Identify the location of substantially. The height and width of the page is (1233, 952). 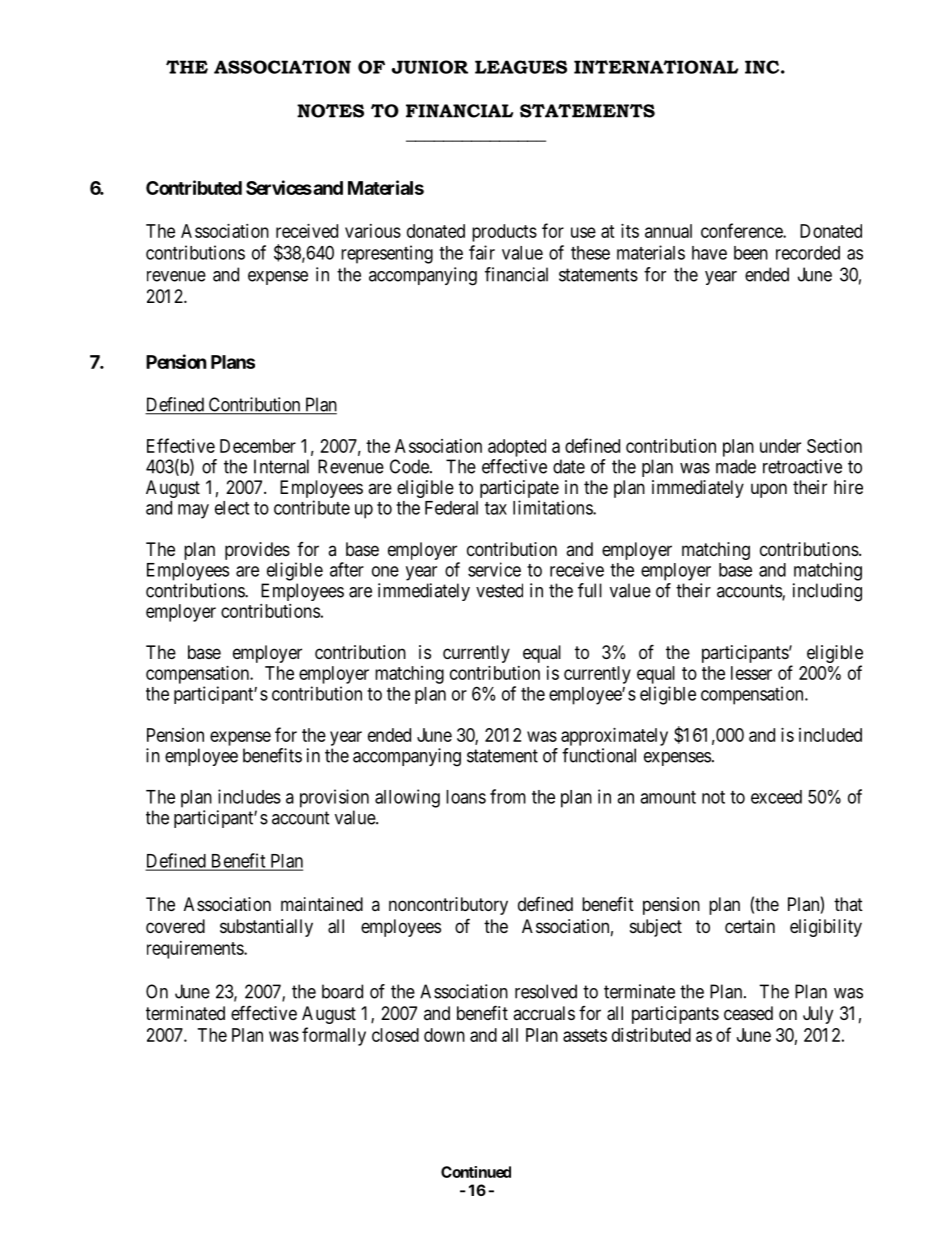
(266, 928).
